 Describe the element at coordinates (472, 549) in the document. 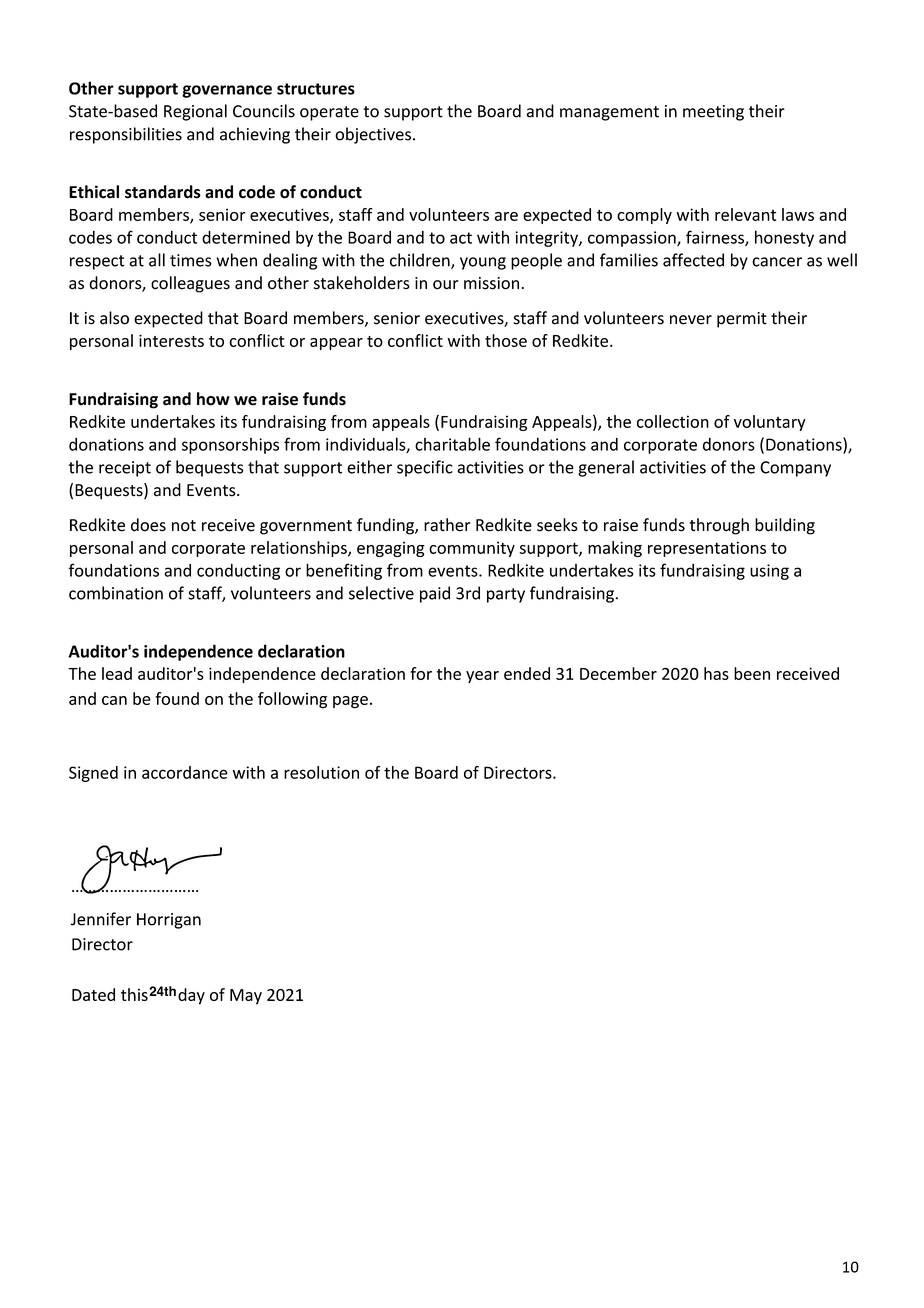

I see `community` at that location.
